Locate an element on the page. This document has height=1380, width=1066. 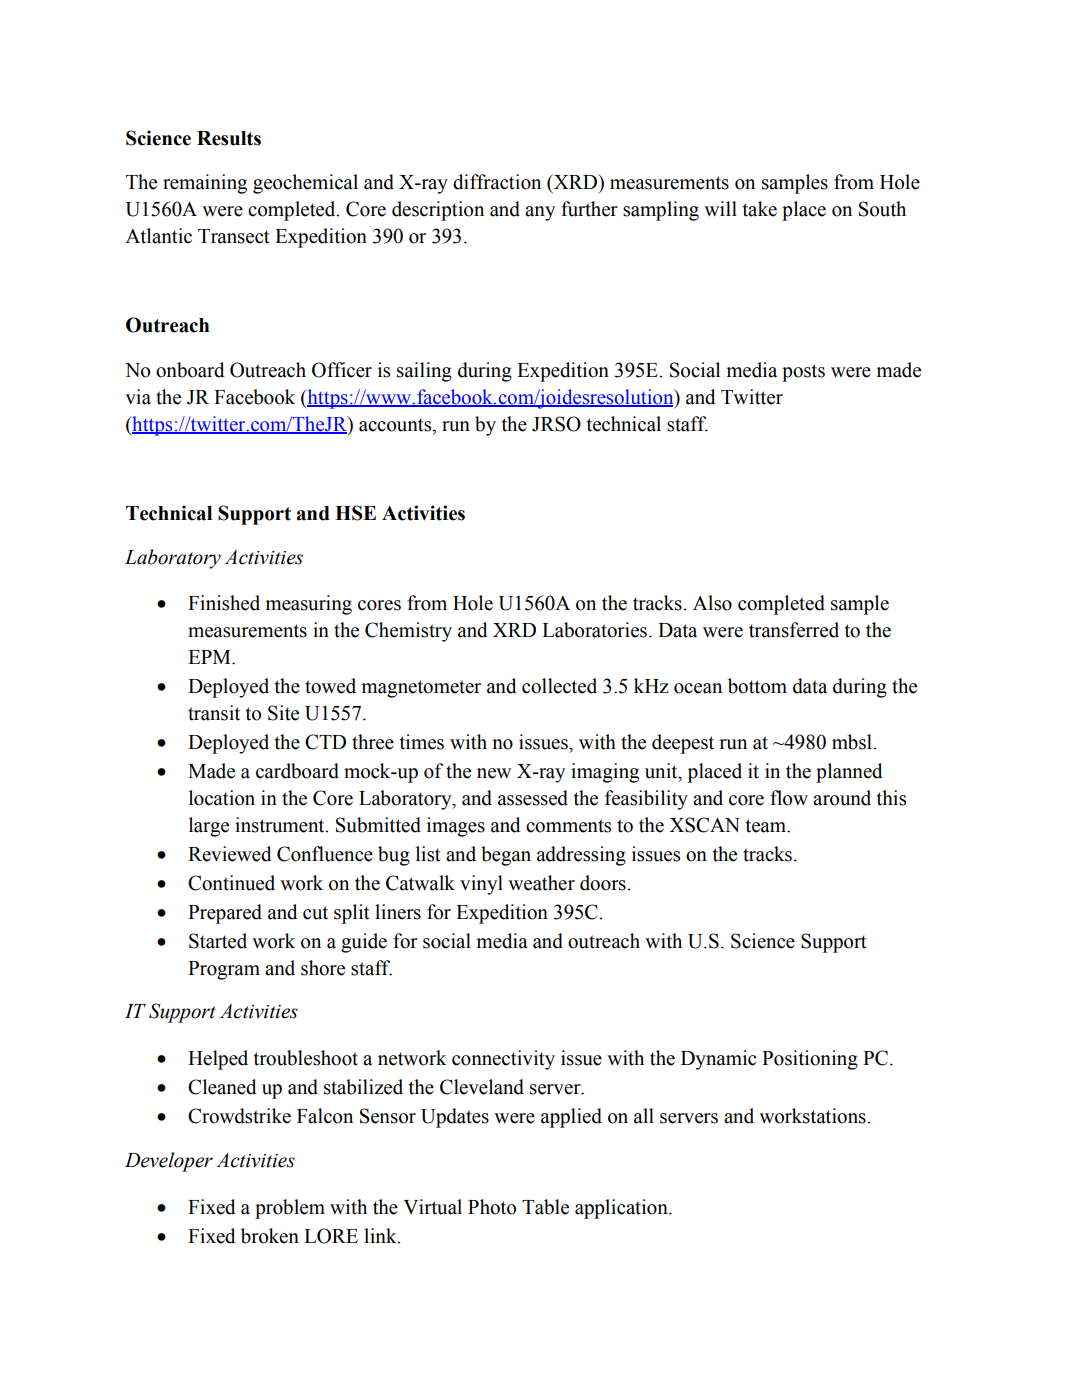
Photo is located at coordinates (492, 1207).
